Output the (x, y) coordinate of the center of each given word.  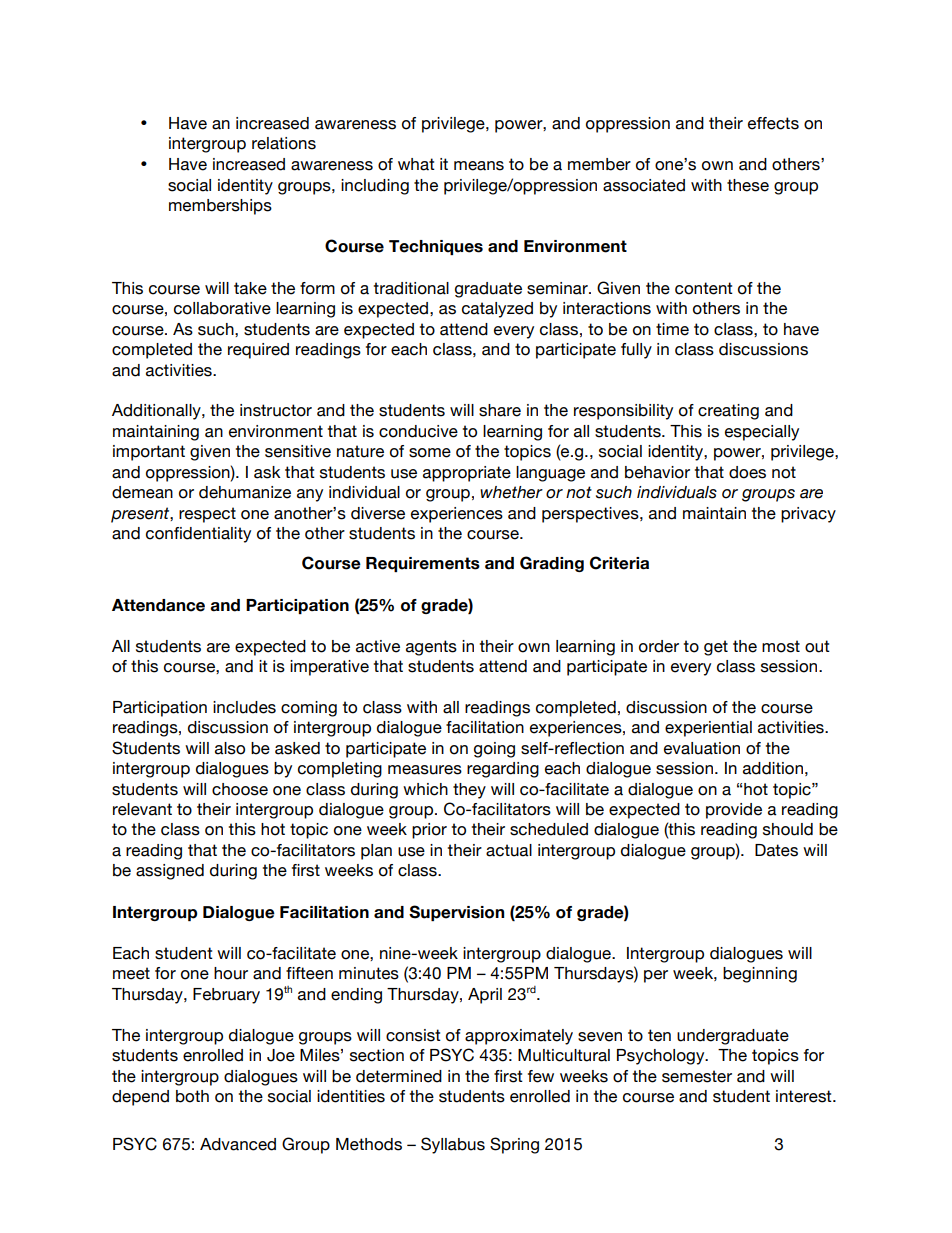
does (747, 472)
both (192, 1096)
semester (697, 1076)
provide (734, 811)
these (748, 185)
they (469, 791)
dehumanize (245, 492)
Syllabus (453, 1145)
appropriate (467, 474)
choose (240, 789)
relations (284, 143)
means (479, 166)
